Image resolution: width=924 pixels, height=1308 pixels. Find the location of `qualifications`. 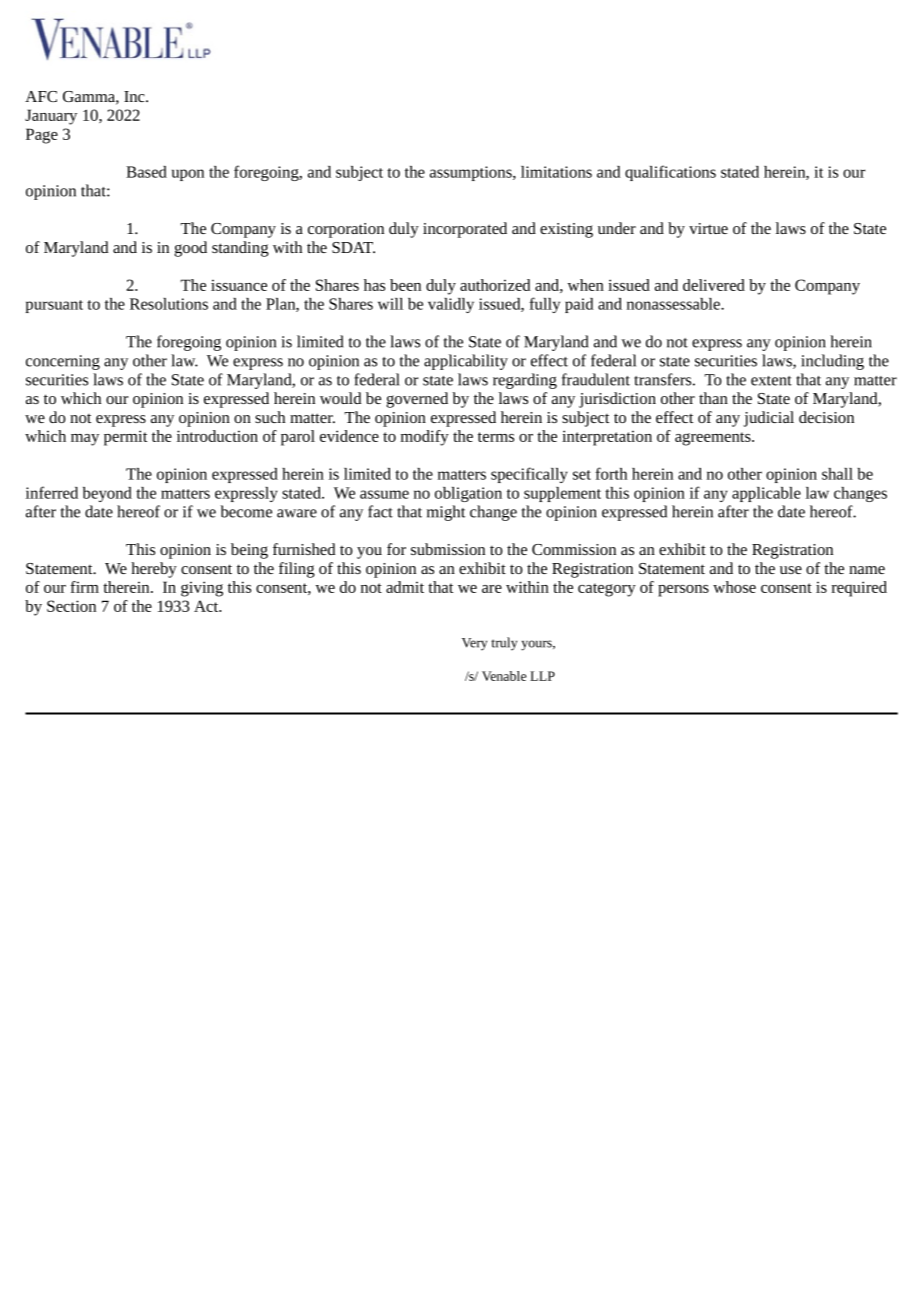

qualifications is located at coordinates (670, 173).
